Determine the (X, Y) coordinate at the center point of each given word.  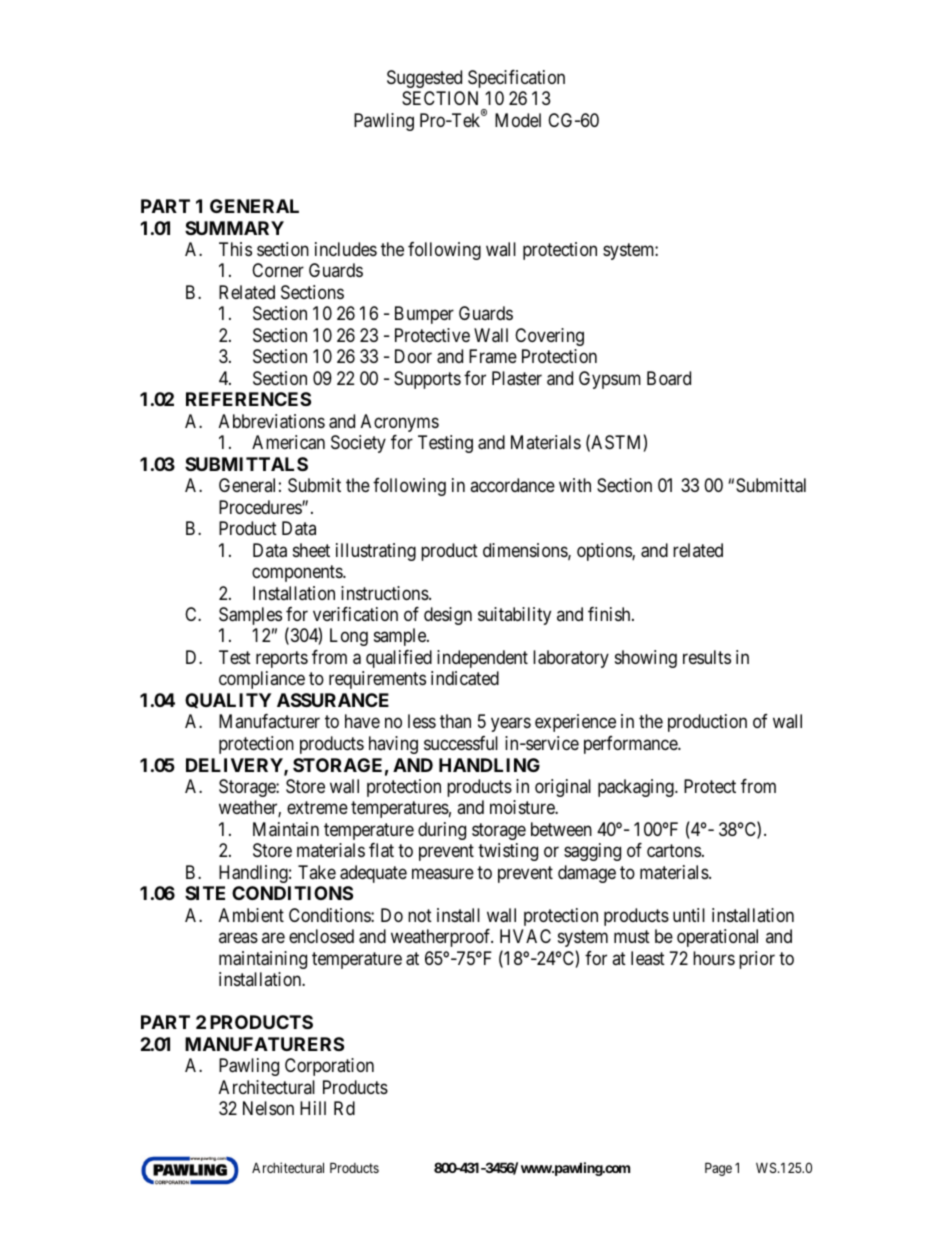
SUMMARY (234, 228)
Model (518, 120)
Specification (516, 79)
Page (718, 1169)
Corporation (329, 1067)
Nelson (268, 1108)
